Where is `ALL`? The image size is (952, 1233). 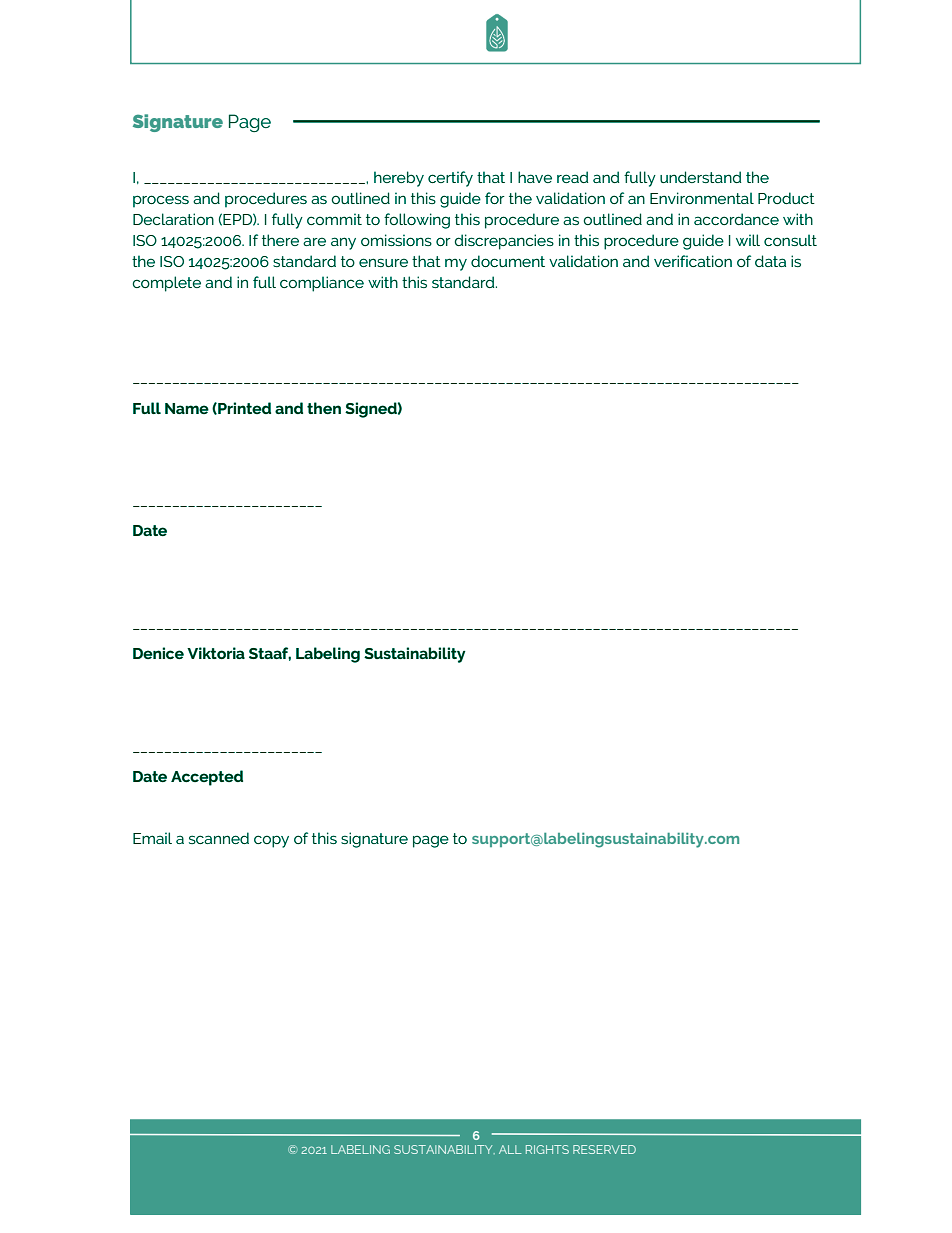 ALL is located at coordinates (510, 1149).
